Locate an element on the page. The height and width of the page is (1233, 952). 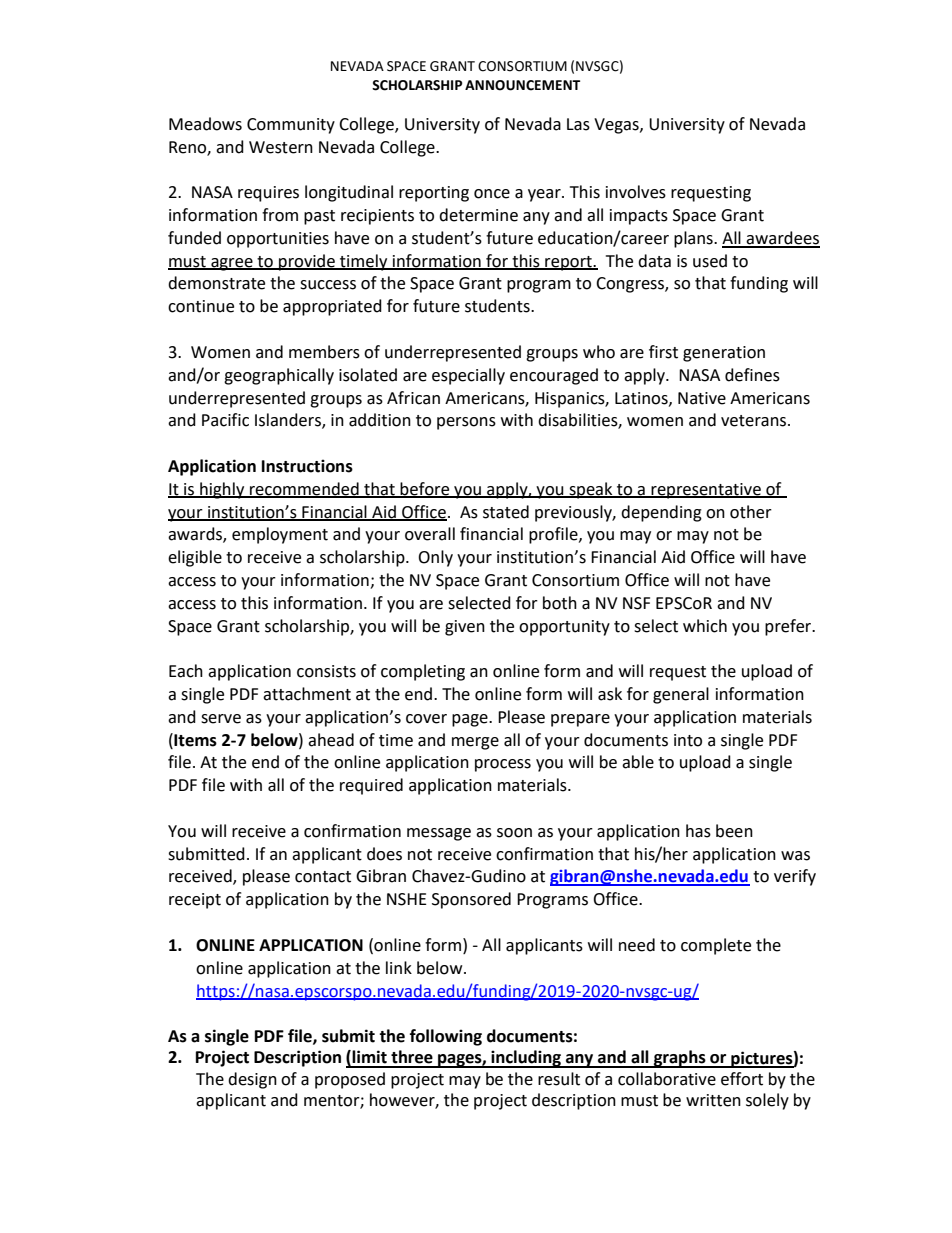
geographically is located at coordinates (279, 376).
